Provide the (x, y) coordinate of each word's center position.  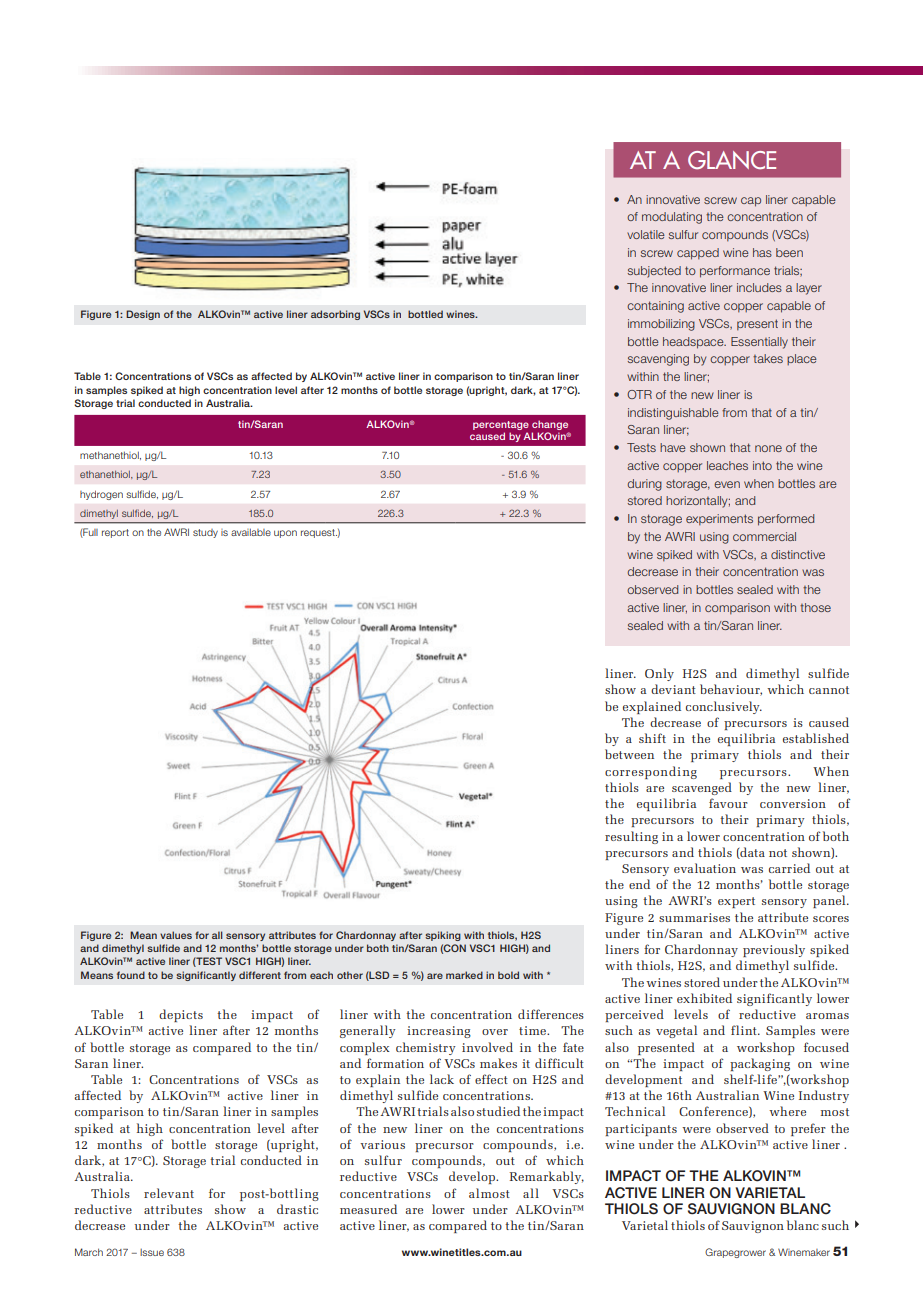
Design (143, 315)
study (205, 533)
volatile (646, 234)
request (319, 533)
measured (368, 1209)
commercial (764, 536)
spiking (443, 936)
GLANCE (732, 160)
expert (736, 902)
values (176, 935)
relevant (169, 1193)
